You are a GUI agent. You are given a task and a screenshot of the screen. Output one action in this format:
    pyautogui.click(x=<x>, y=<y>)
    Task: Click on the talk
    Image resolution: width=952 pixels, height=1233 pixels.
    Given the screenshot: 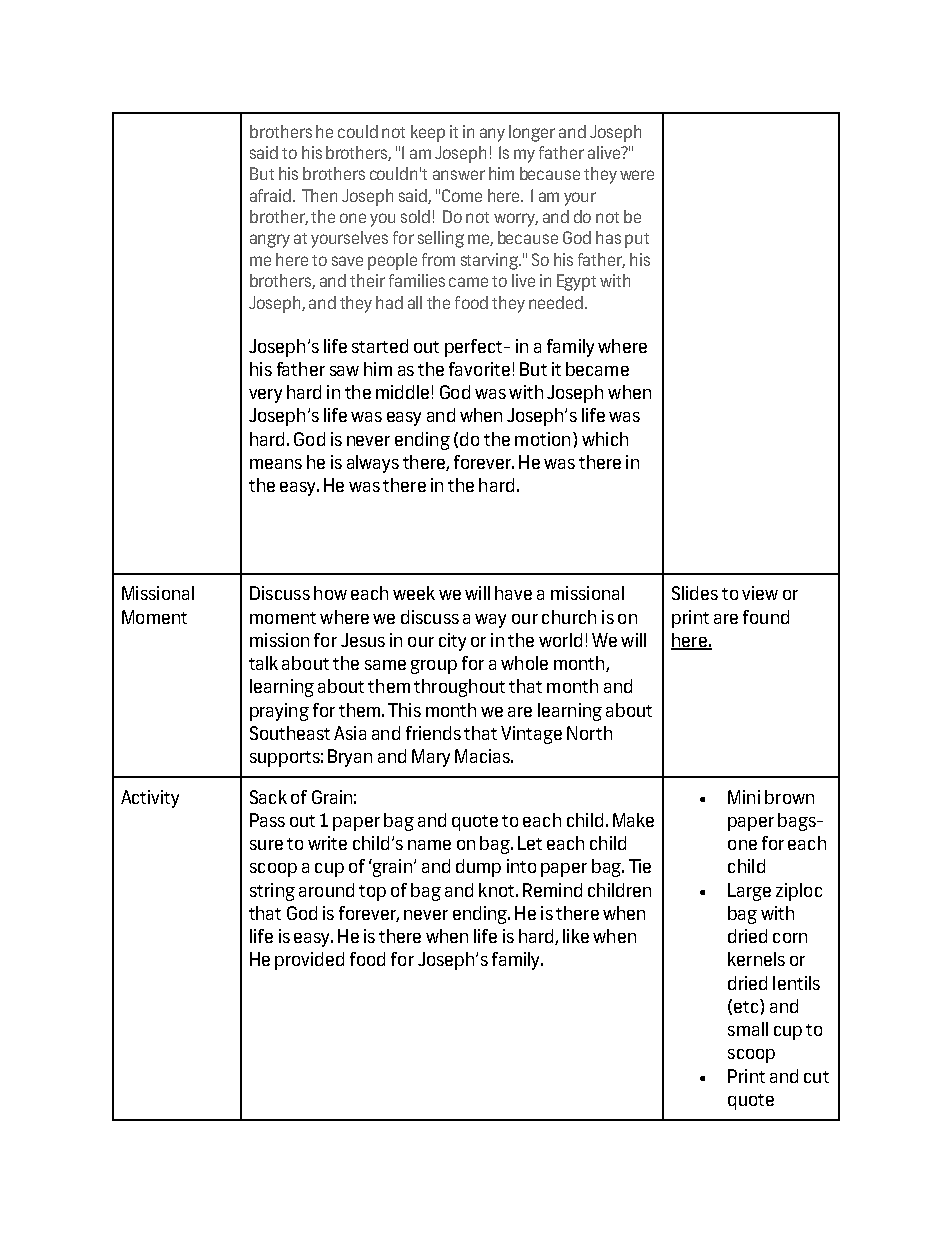 What is the action you would take?
    pyautogui.click(x=263, y=663)
